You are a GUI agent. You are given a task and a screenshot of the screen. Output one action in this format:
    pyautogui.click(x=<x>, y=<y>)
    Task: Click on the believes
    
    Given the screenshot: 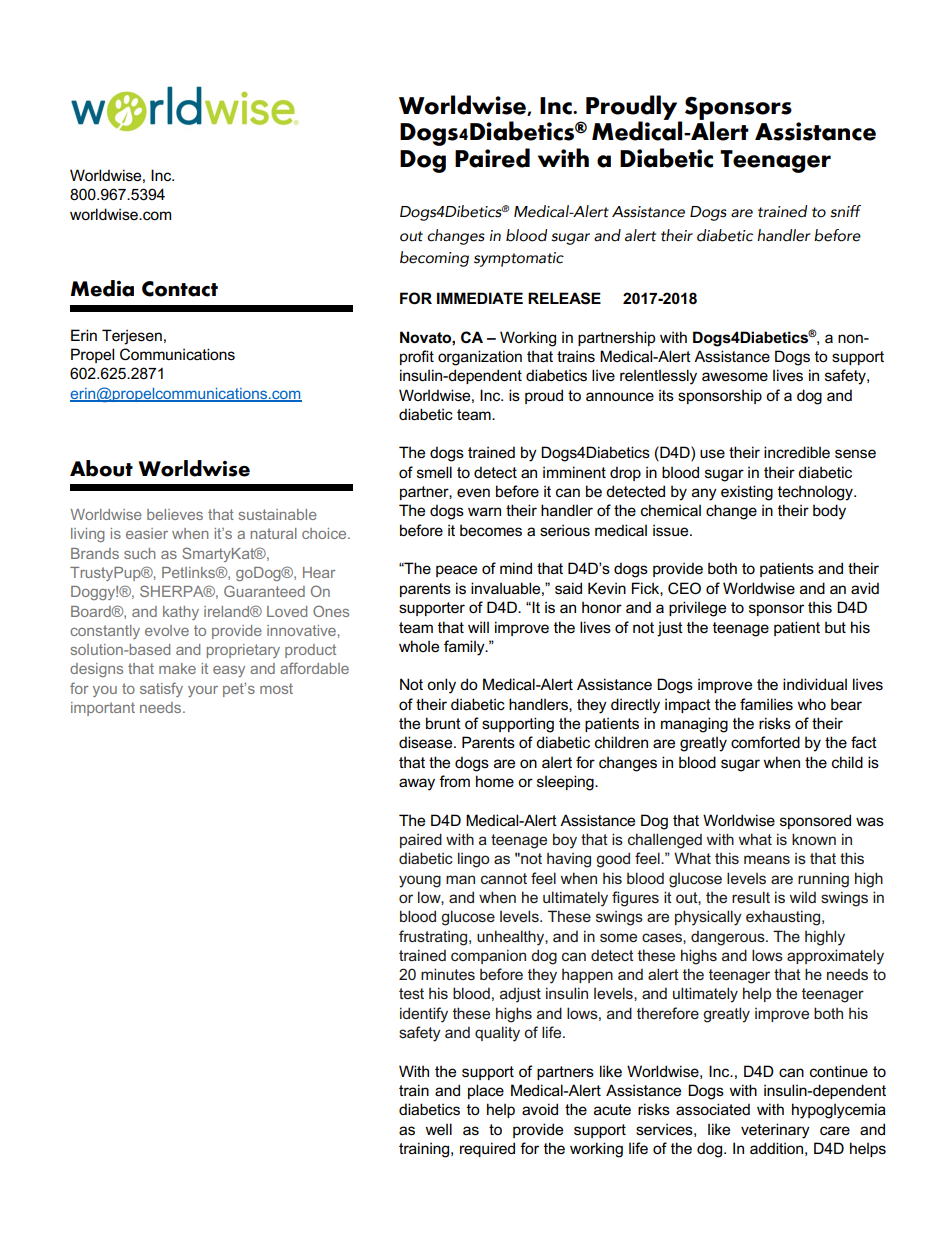 What is the action you would take?
    pyautogui.click(x=175, y=514)
